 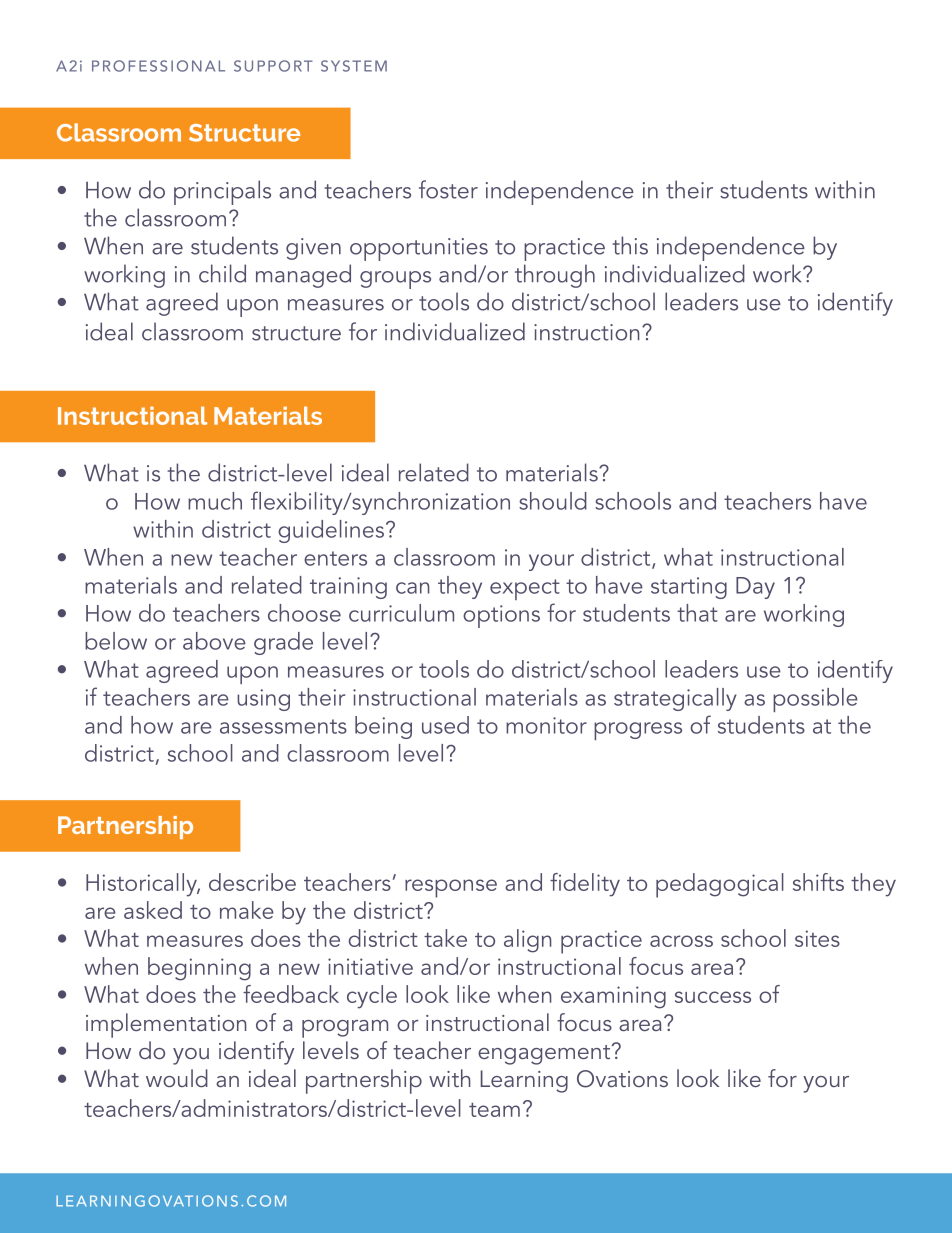 What do you see at coordinates (283, 726) in the image?
I see `assessments` at bounding box center [283, 726].
